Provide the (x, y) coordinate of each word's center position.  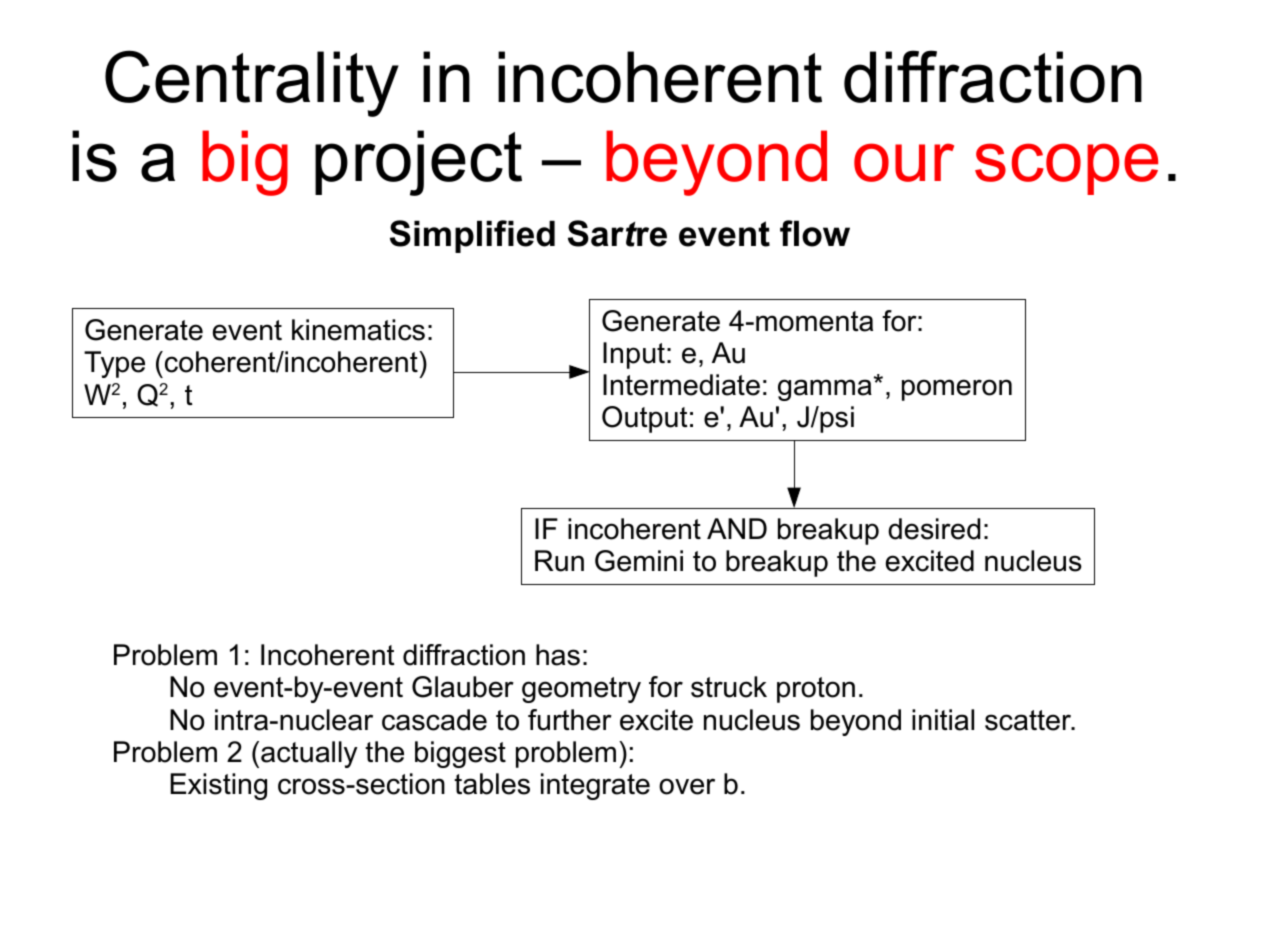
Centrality (252, 83)
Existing (218, 786)
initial (943, 720)
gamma (825, 390)
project (418, 163)
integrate (595, 786)
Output (645, 419)
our (904, 162)
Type (114, 364)
